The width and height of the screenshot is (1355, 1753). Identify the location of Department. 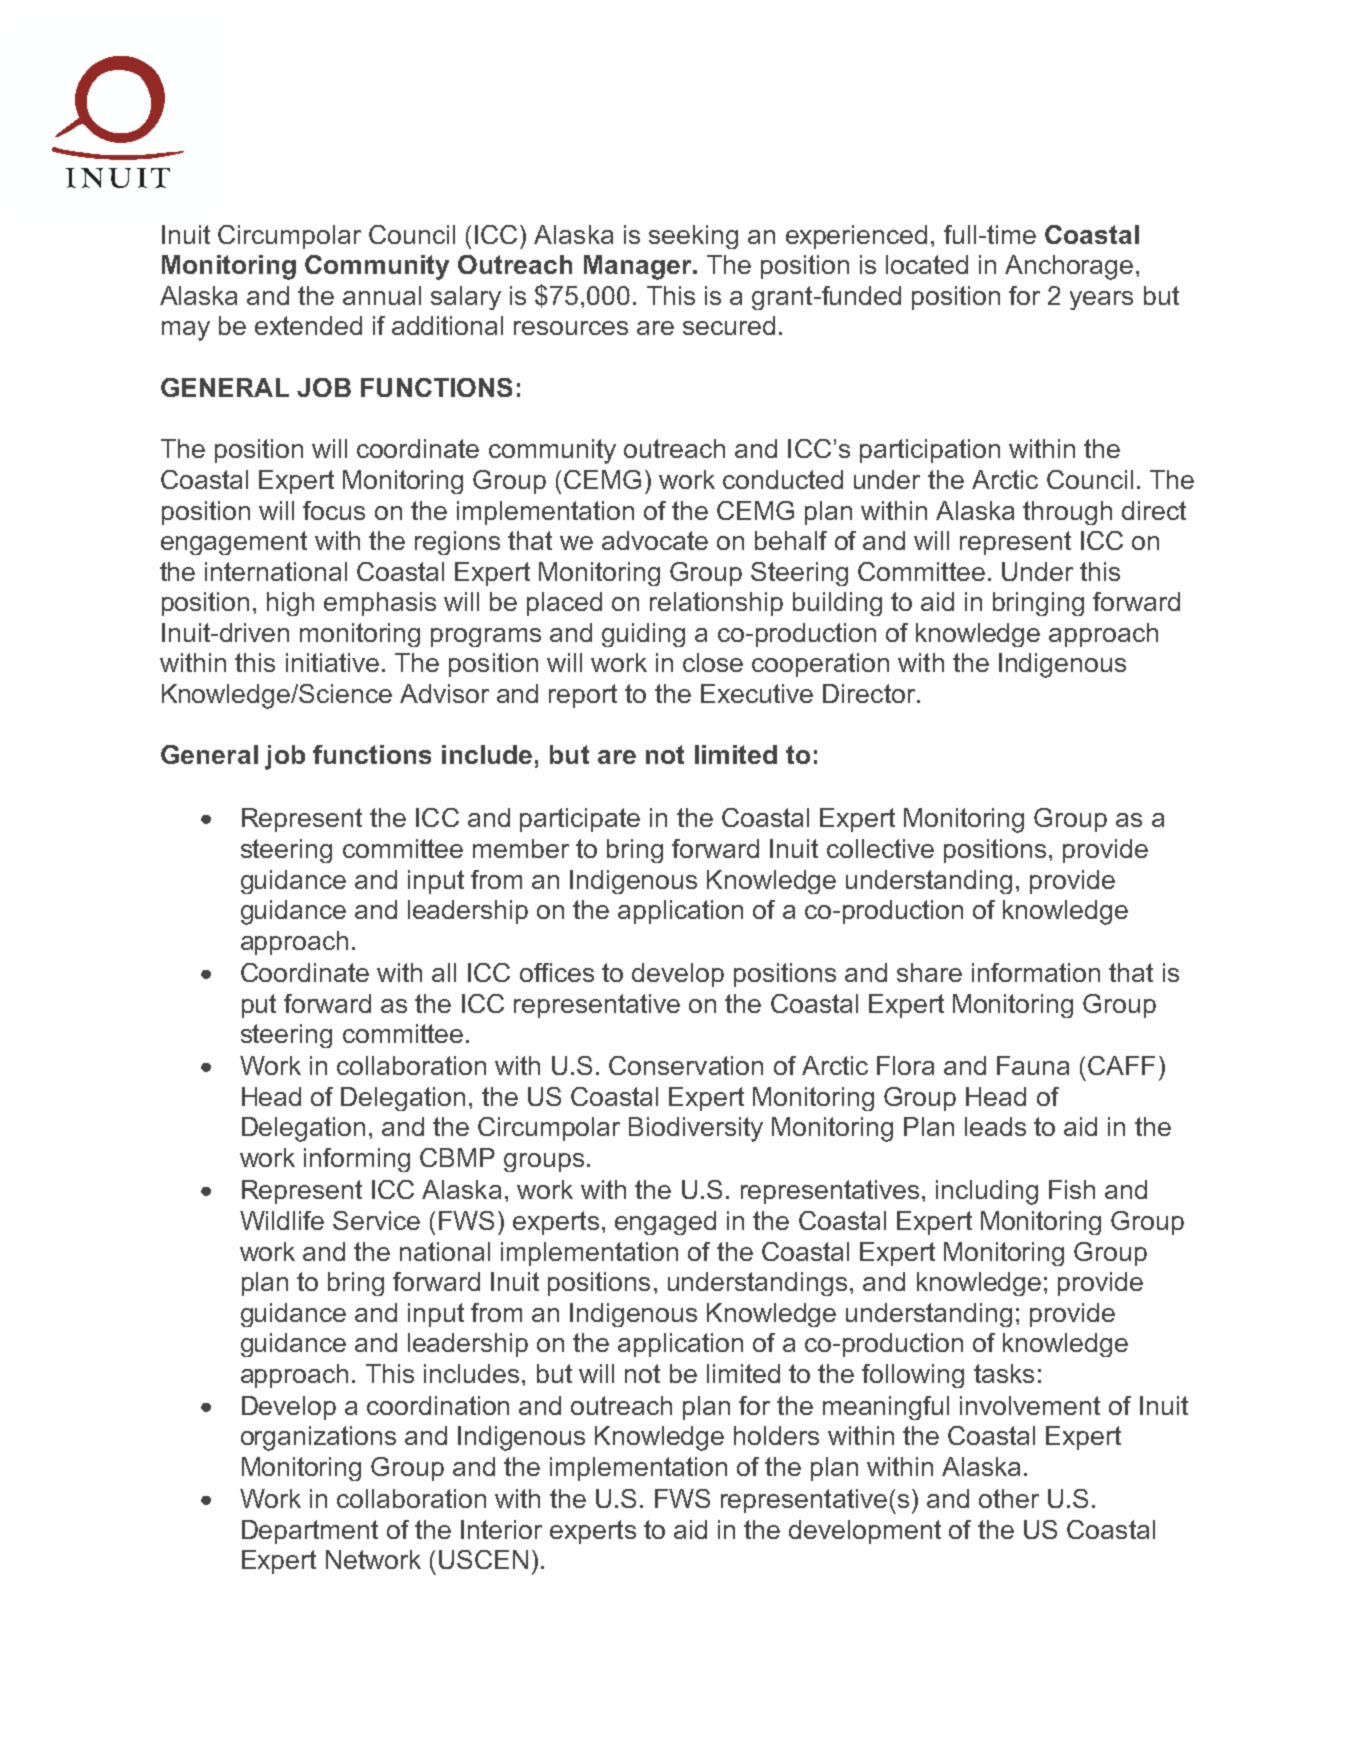
(310, 1532).
